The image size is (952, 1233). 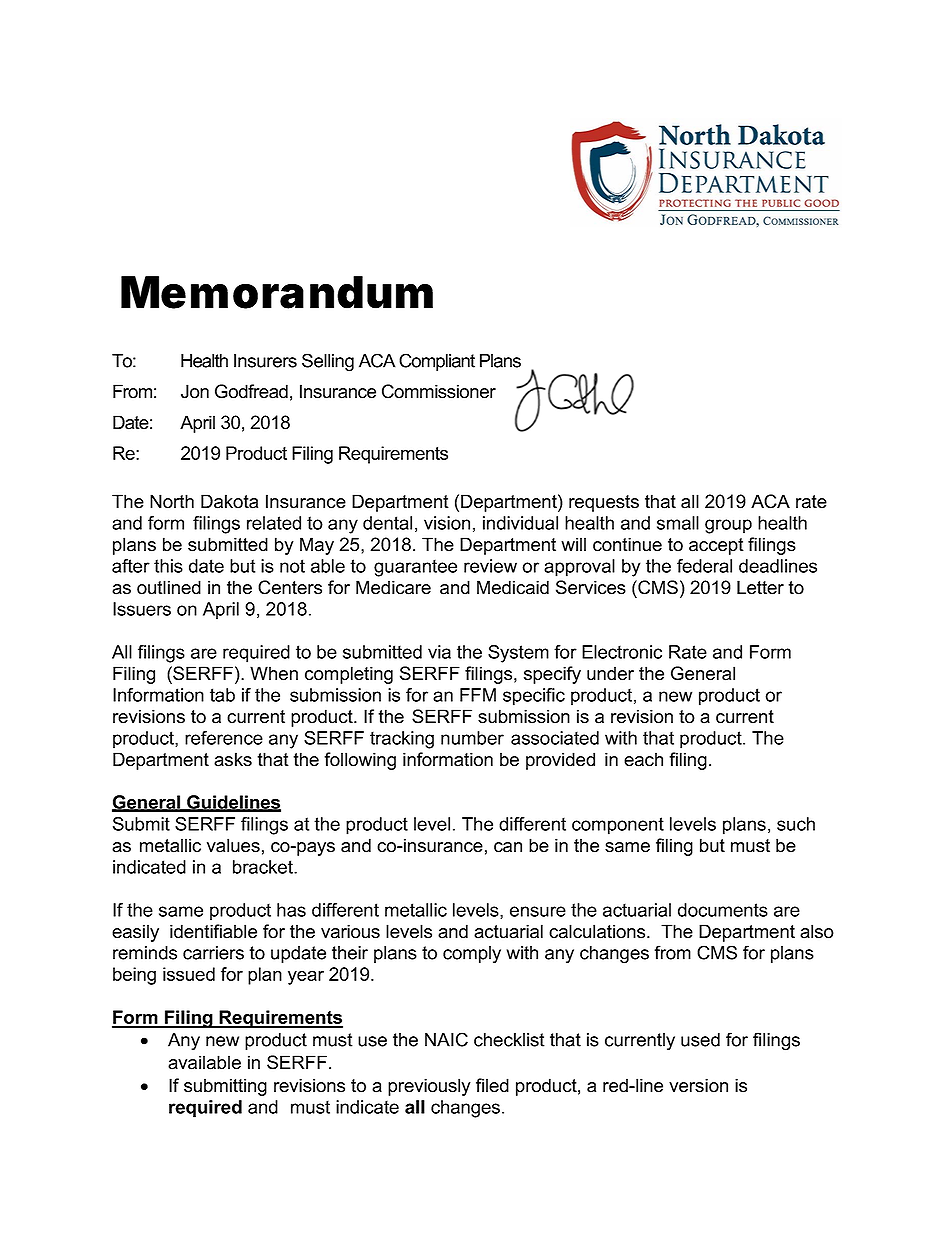 What do you see at coordinates (142, 609) in the screenshot?
I see `Issuers` at bounding box center [142, 609].
